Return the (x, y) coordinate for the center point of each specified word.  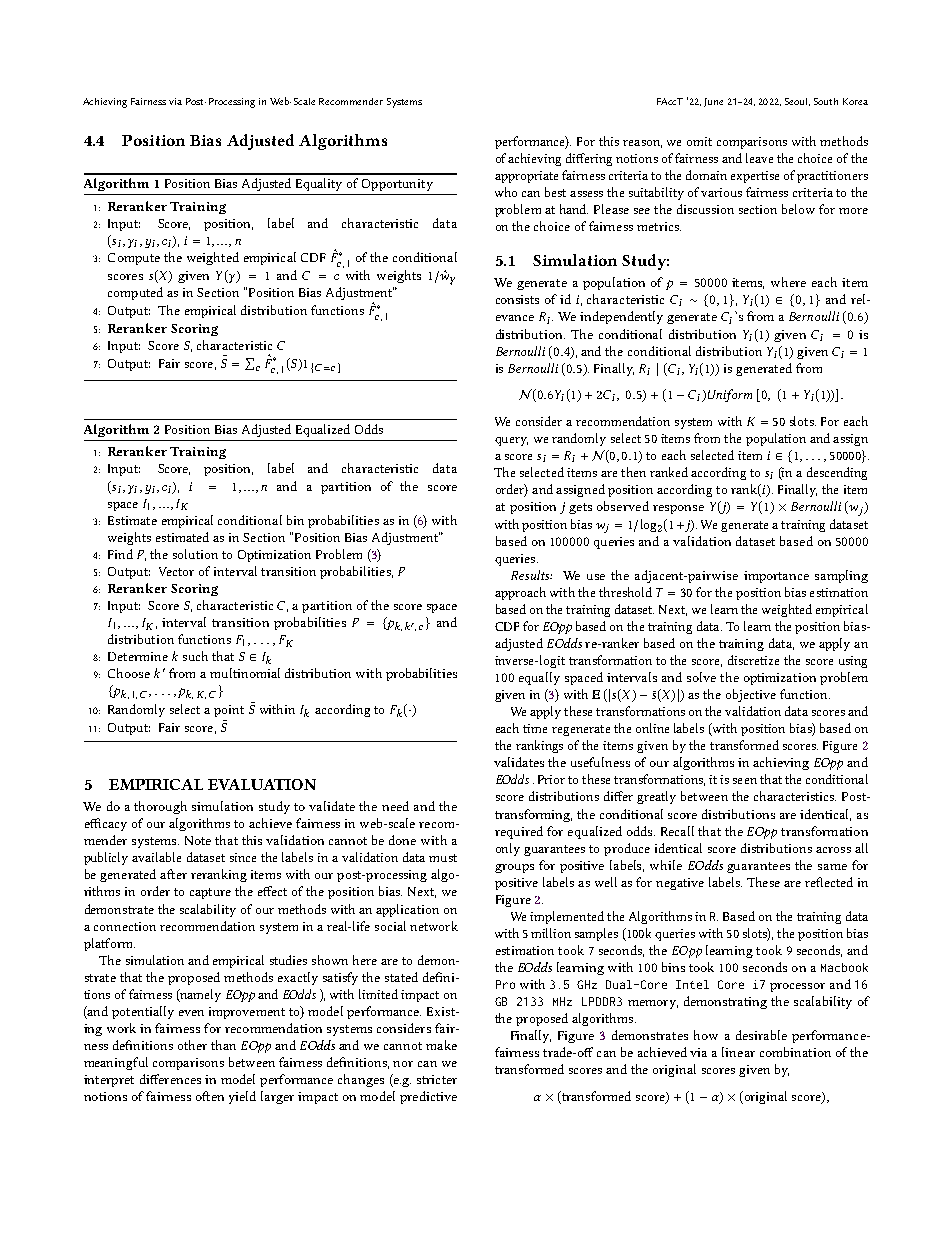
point (229, 711)
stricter (437, 1079)
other (192, 1045)
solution (195, 554)
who (506, 192)
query (511, 441)
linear (738, 1052)
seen (745, 781)
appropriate (526, 177)
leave (759, 158)
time (535, 728)
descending (837, 473)
